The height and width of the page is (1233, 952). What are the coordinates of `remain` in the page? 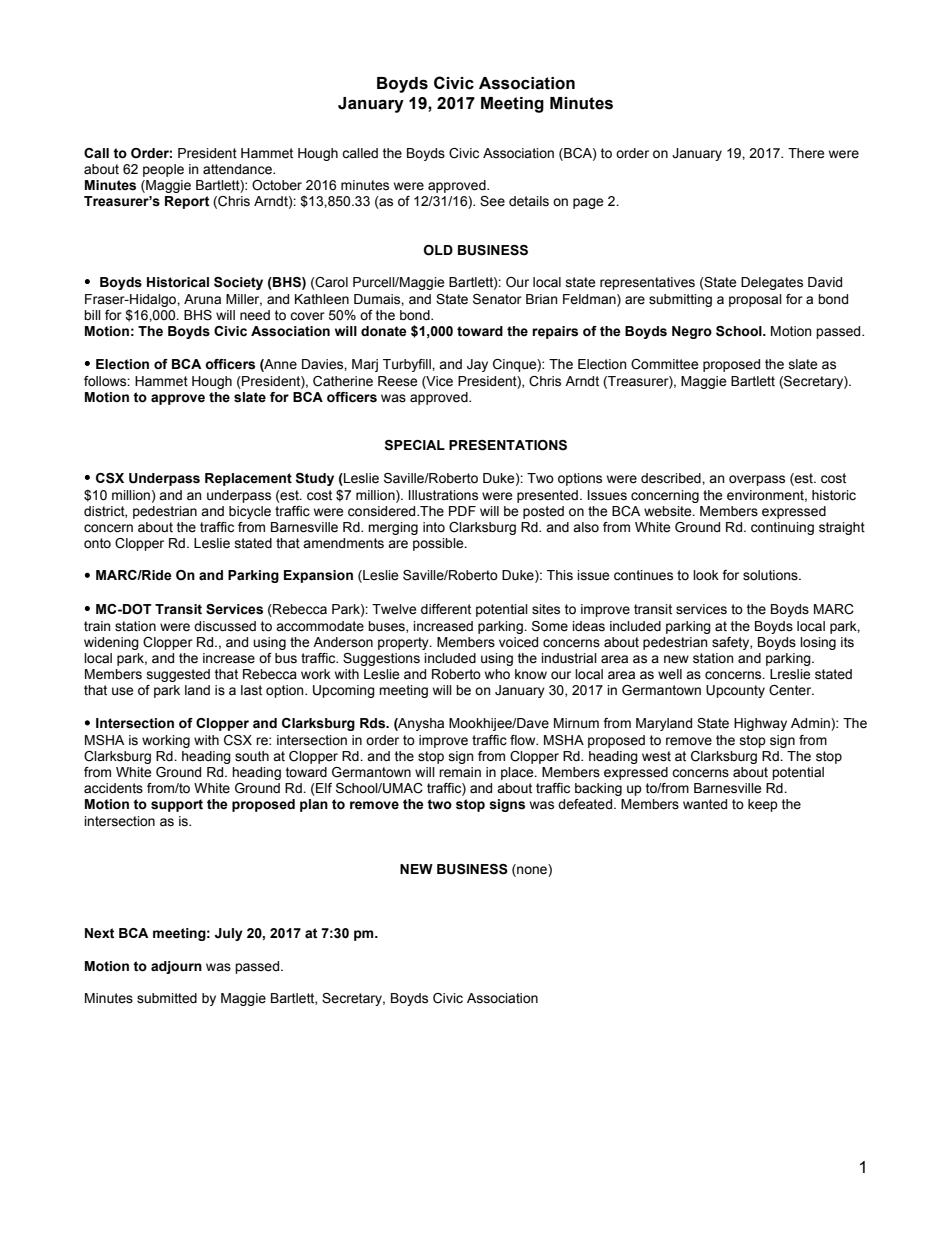 It's located at (460, 772).
